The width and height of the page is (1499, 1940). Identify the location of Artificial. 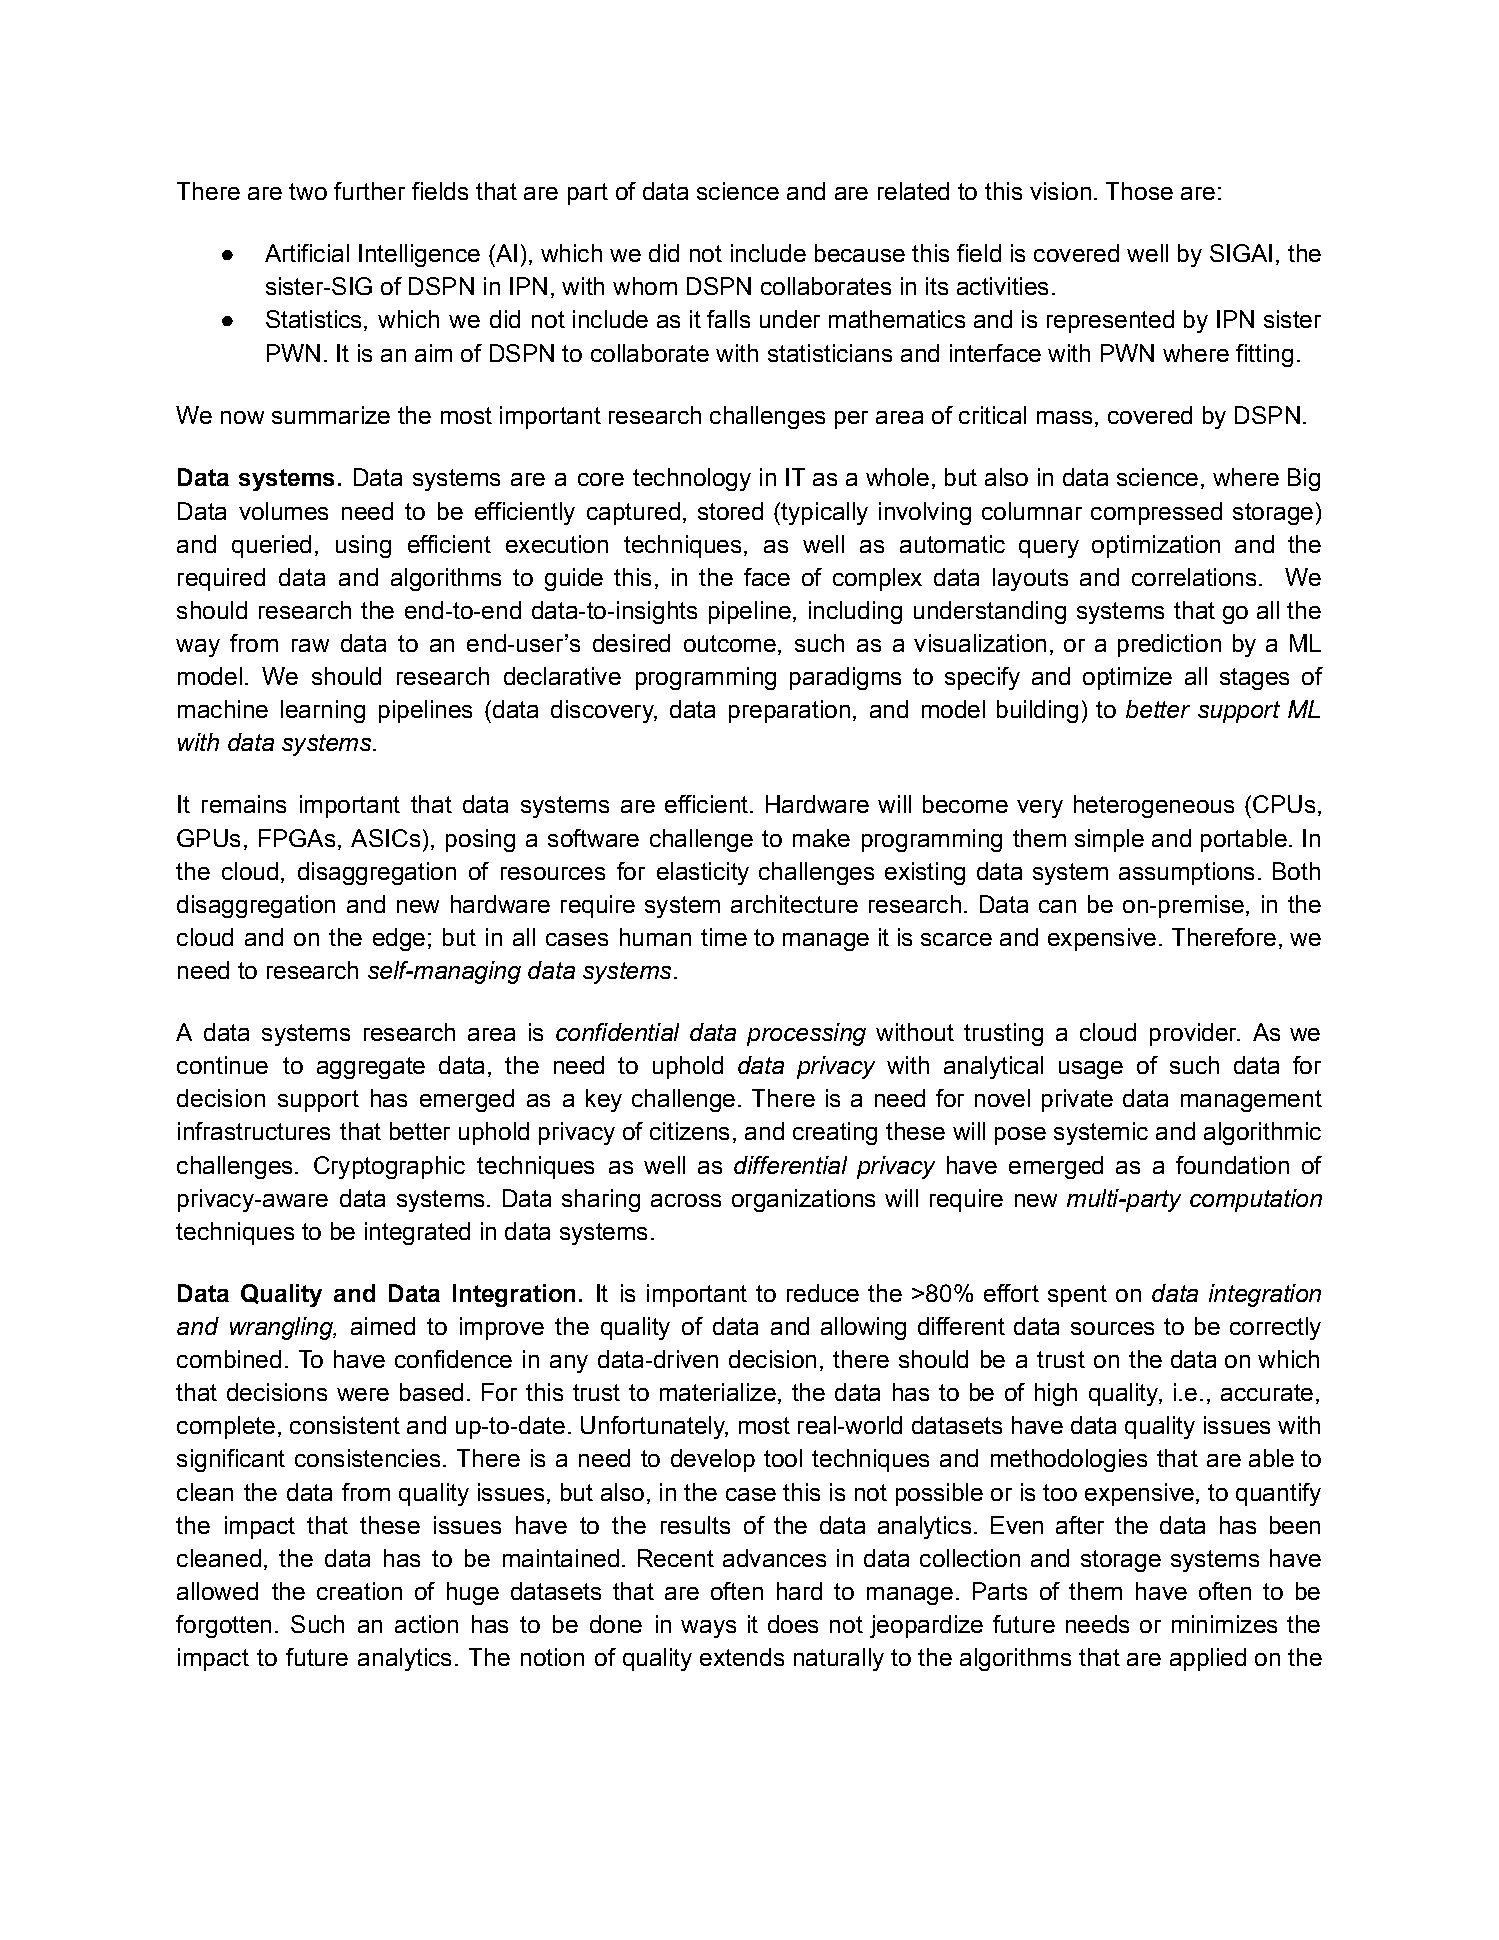
(307, 253).
